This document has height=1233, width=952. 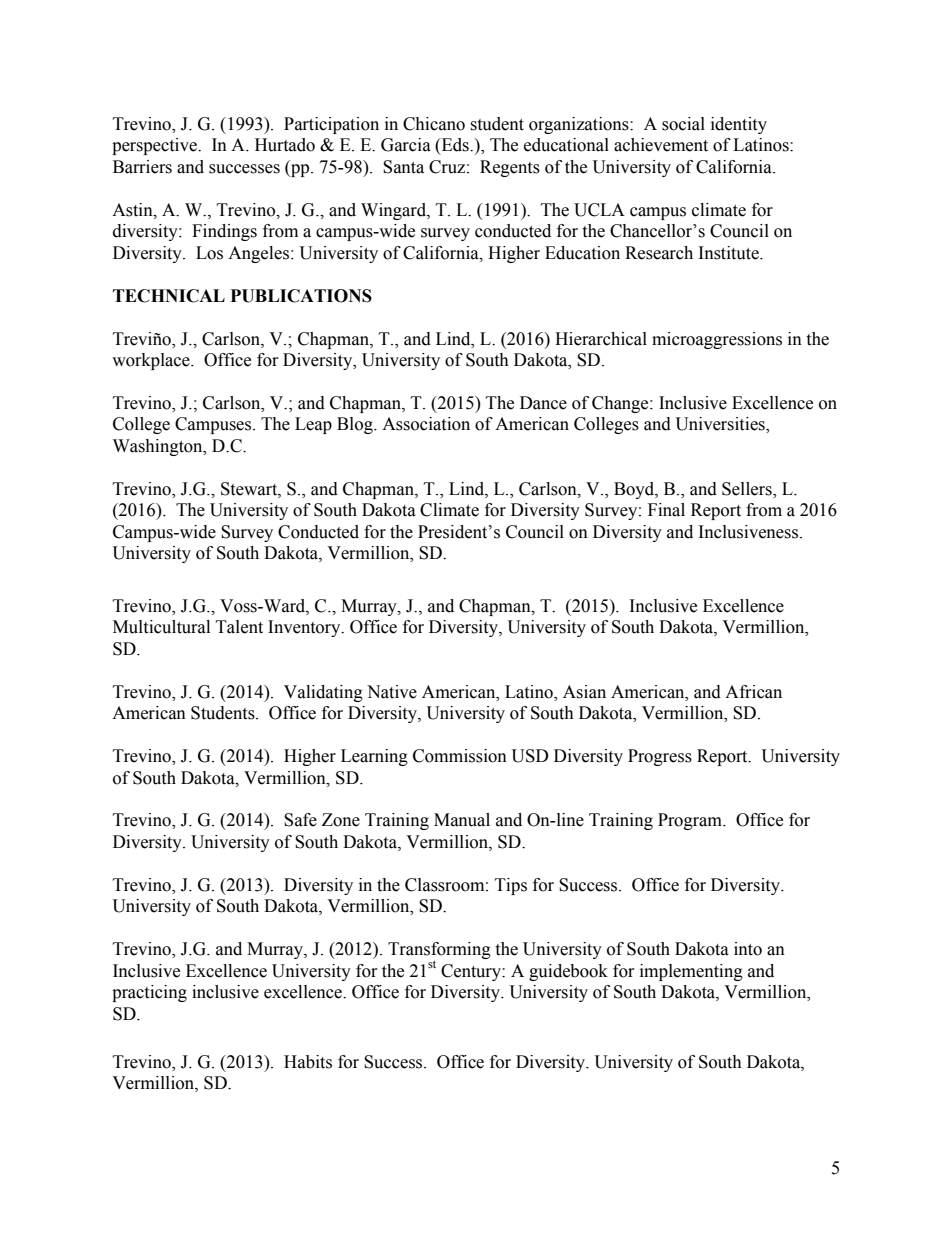 What do you see at coordinates (323, 693) in the document?
I see `Validating` at bounding box center [323, 693].
